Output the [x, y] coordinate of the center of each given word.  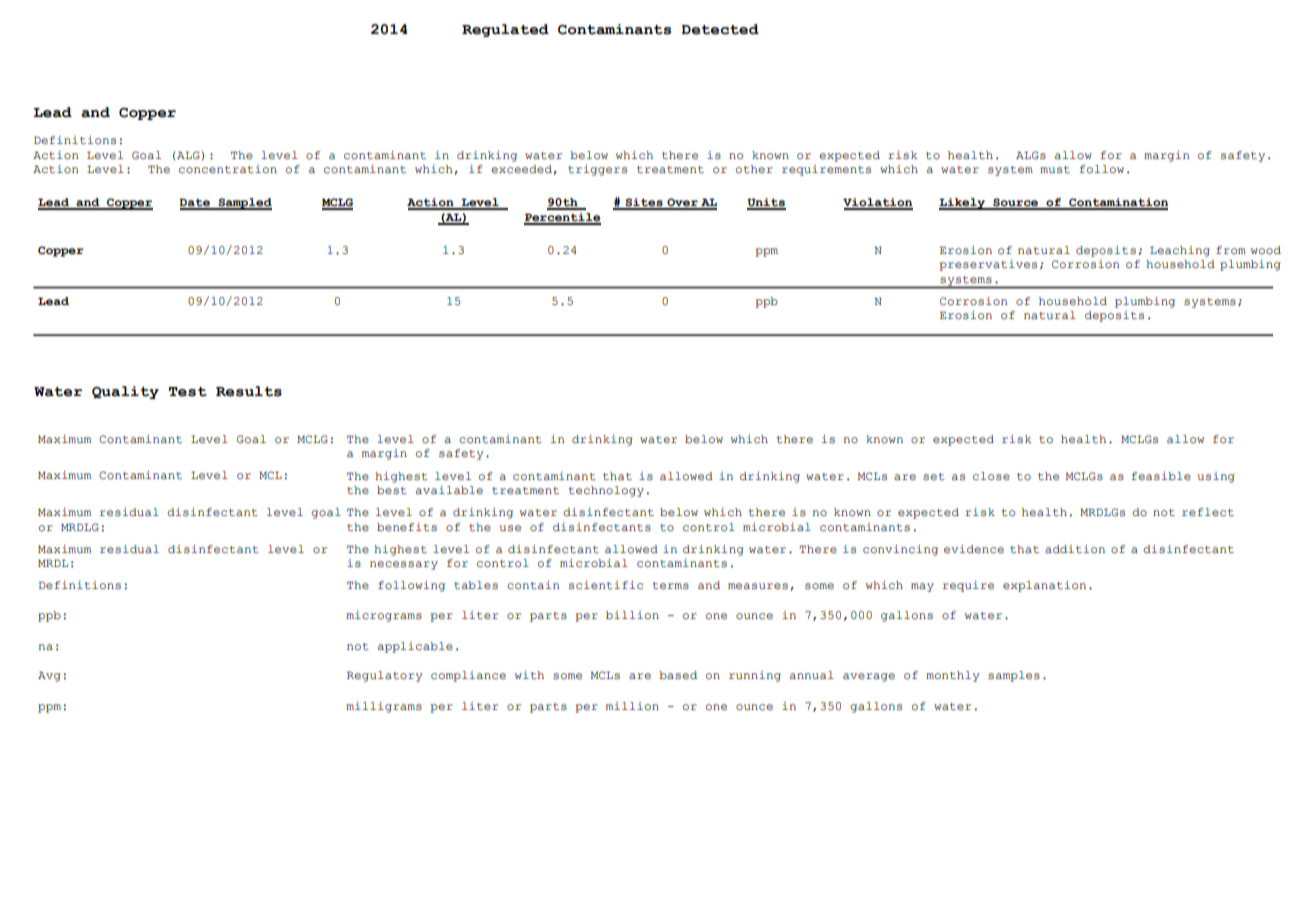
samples [1014, 676]
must [1055, 170]
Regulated [505, 30]
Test [188, 392]
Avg [49, 676]
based [678, 675]
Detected [720, 29]
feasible [1161, 476]
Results [249, 391]
